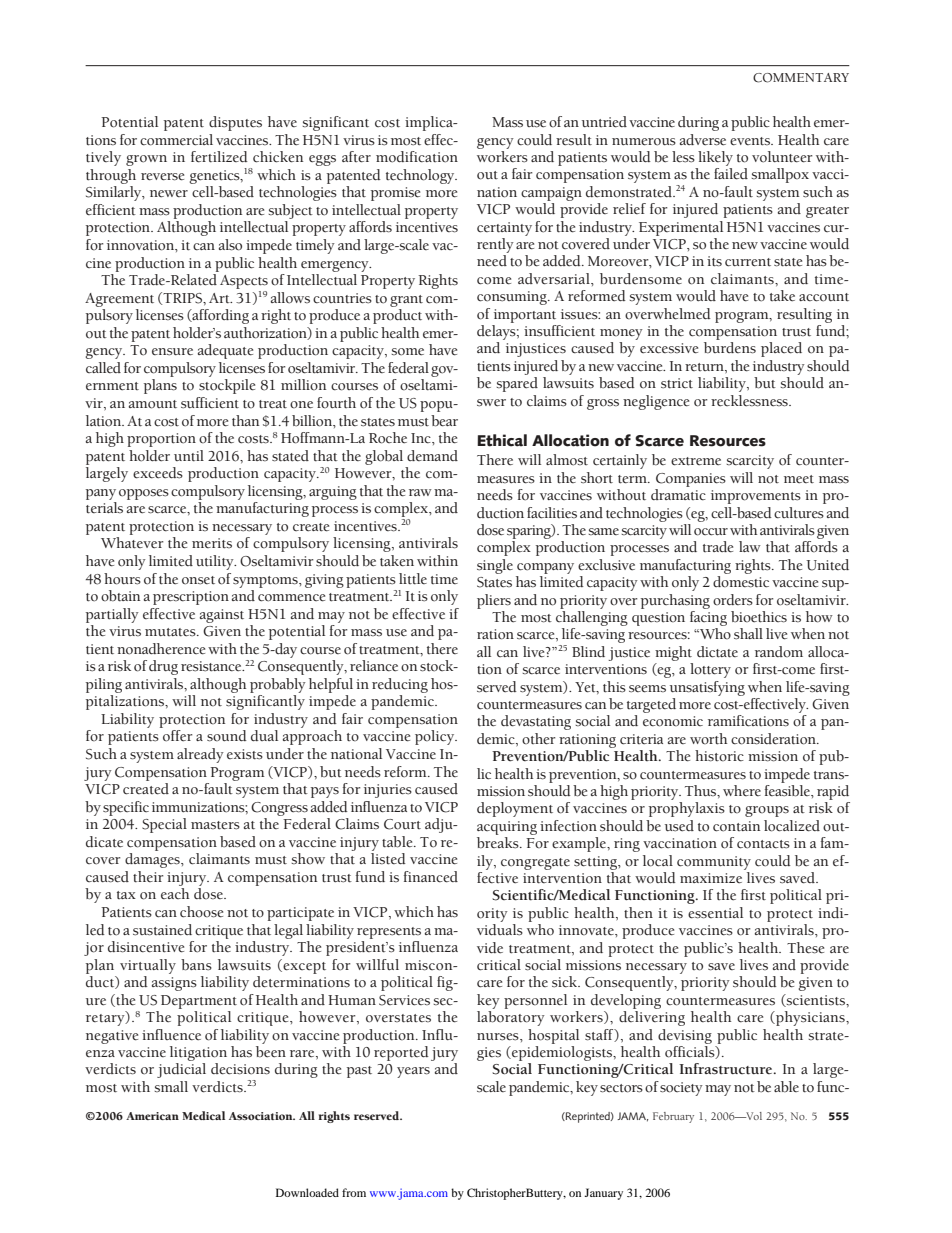 Image resolution: width=952 pixels, height=1233 pixels. Describe the element at coordinates (420, 492) in the page. I see `raw` at that location.
